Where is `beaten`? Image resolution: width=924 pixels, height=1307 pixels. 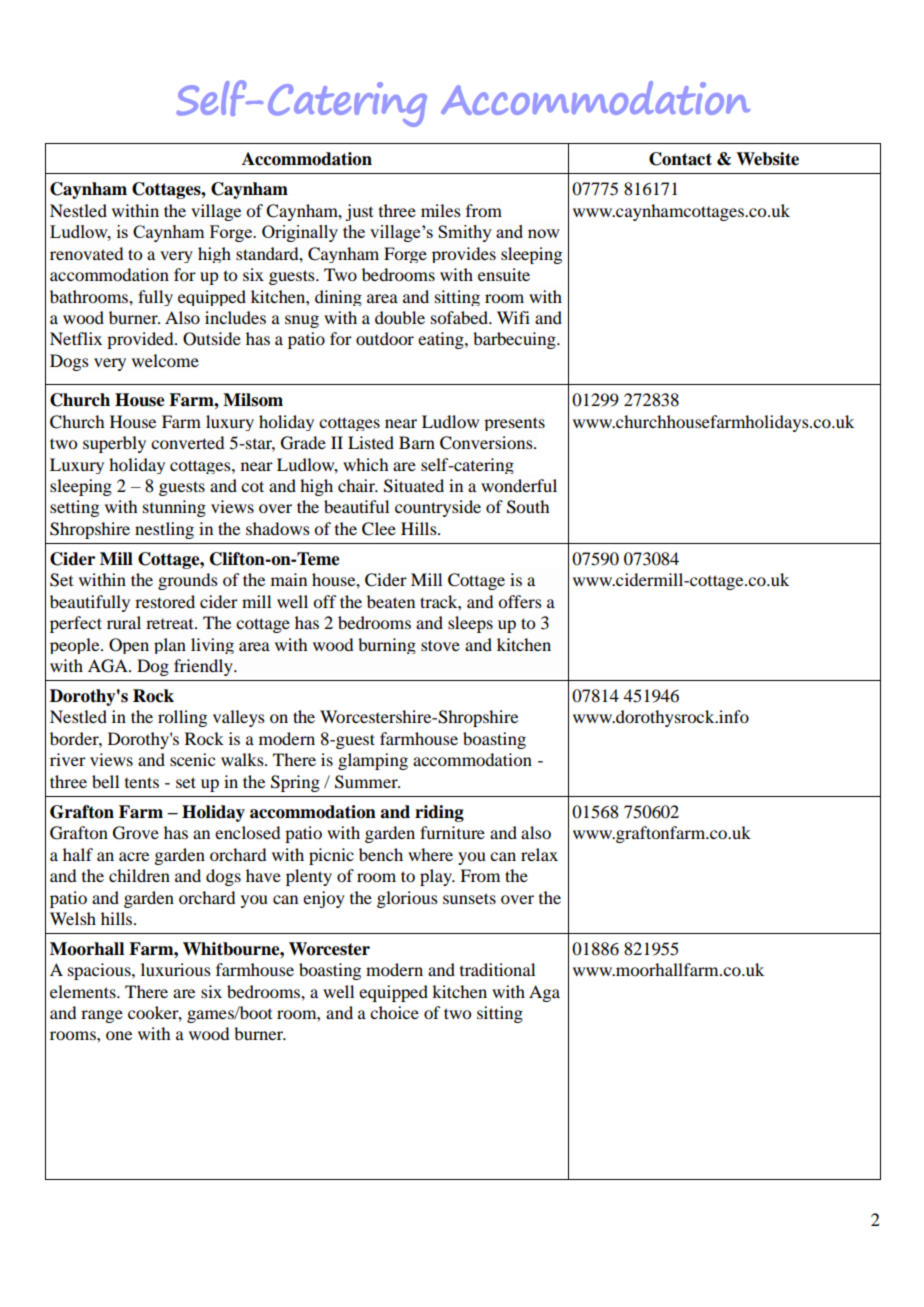 beaten is located at coordinates (391, 601).
